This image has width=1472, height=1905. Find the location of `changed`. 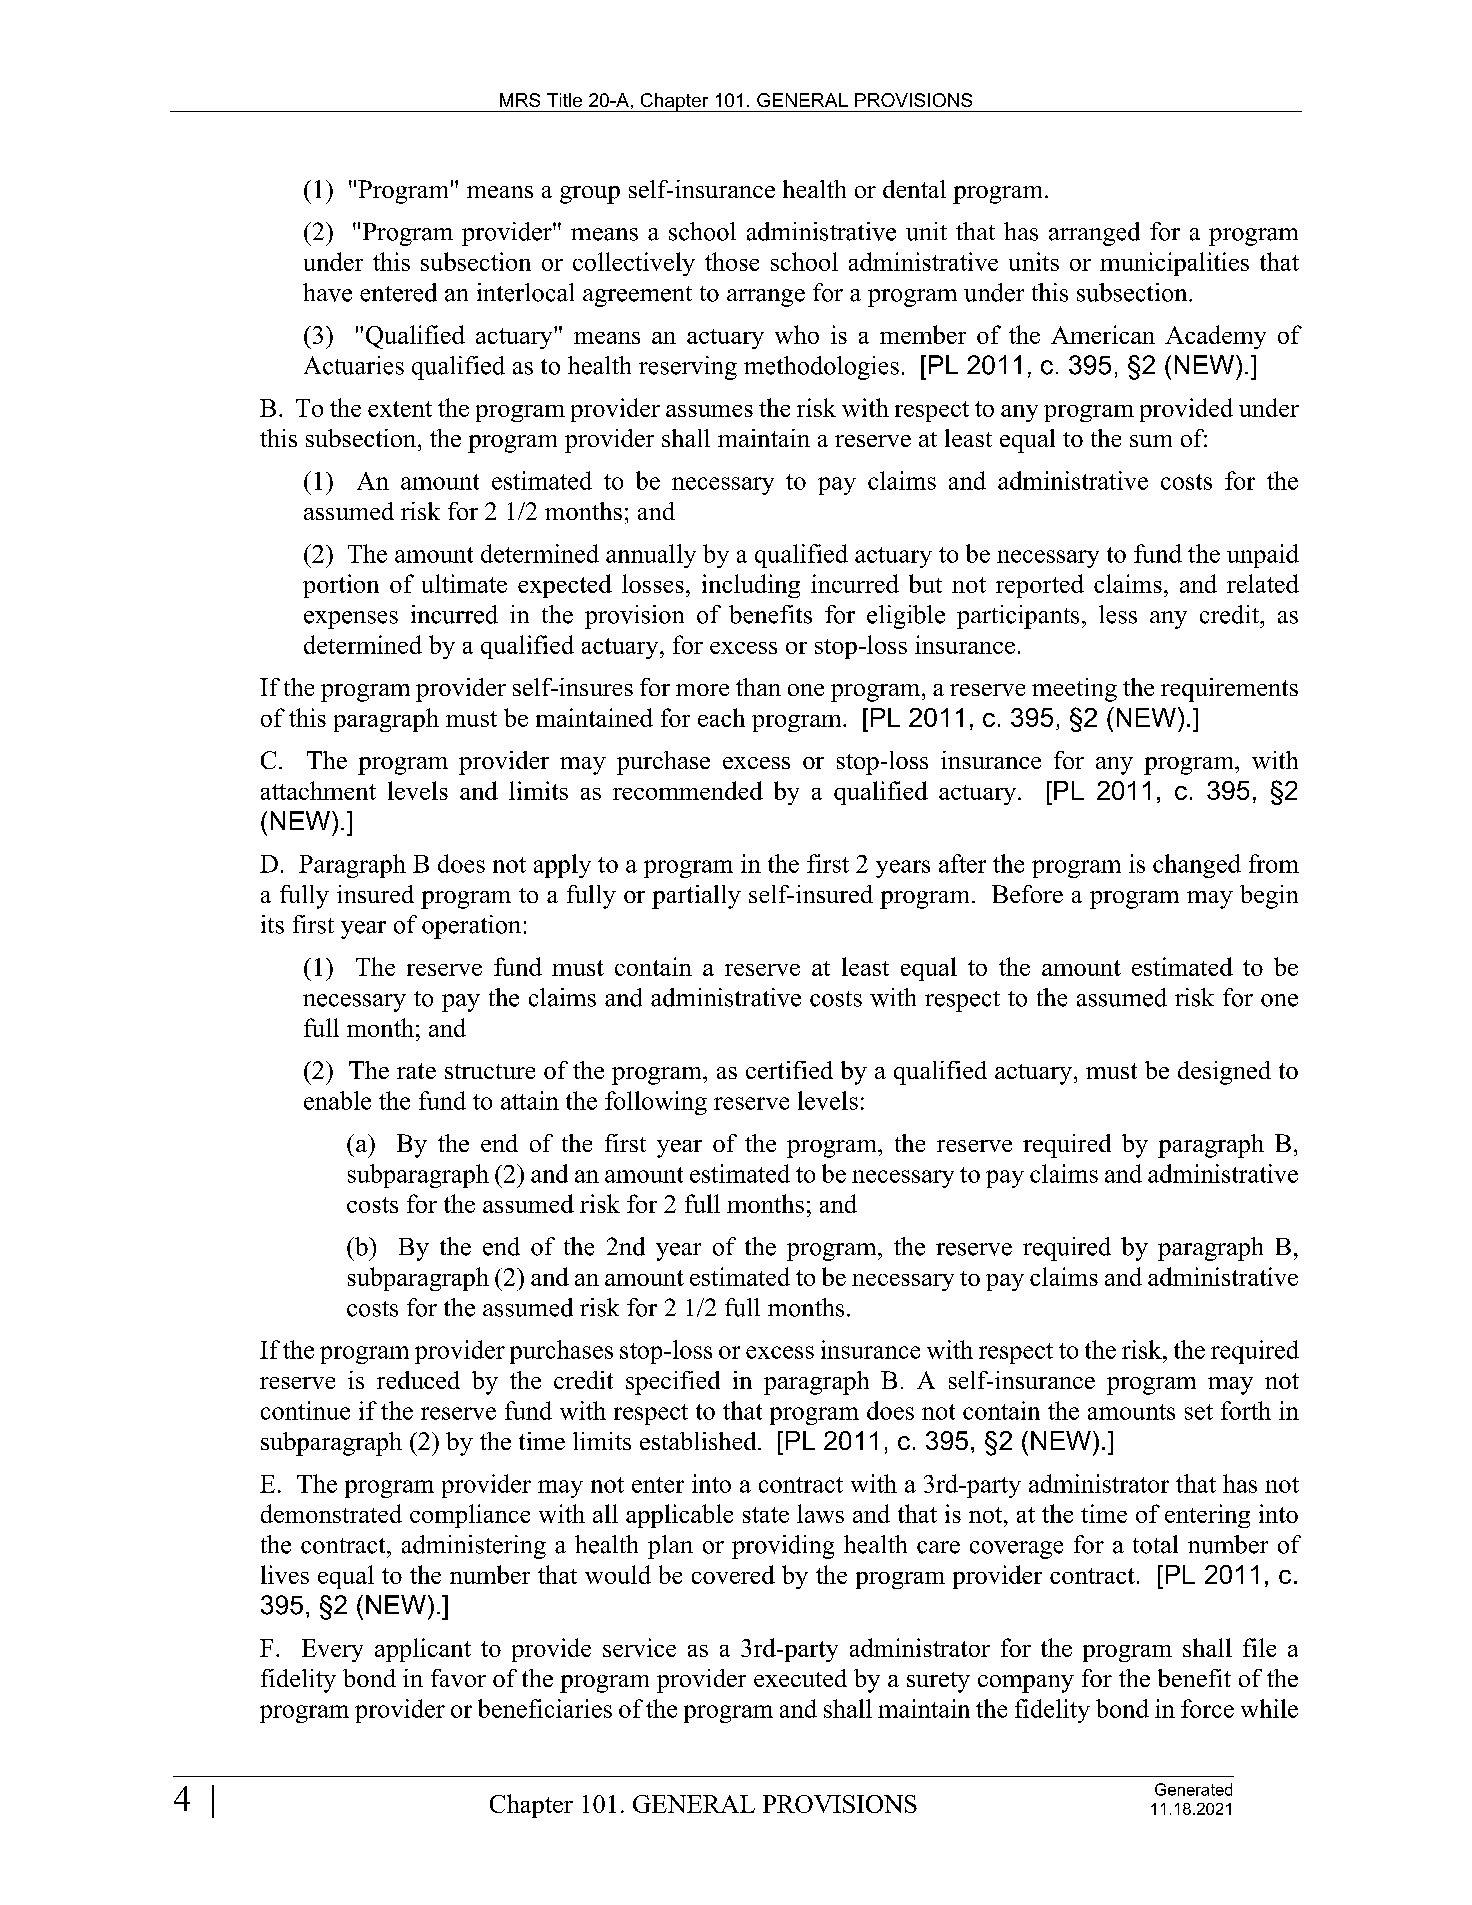

changed is located at coordinates (1197, 866).
